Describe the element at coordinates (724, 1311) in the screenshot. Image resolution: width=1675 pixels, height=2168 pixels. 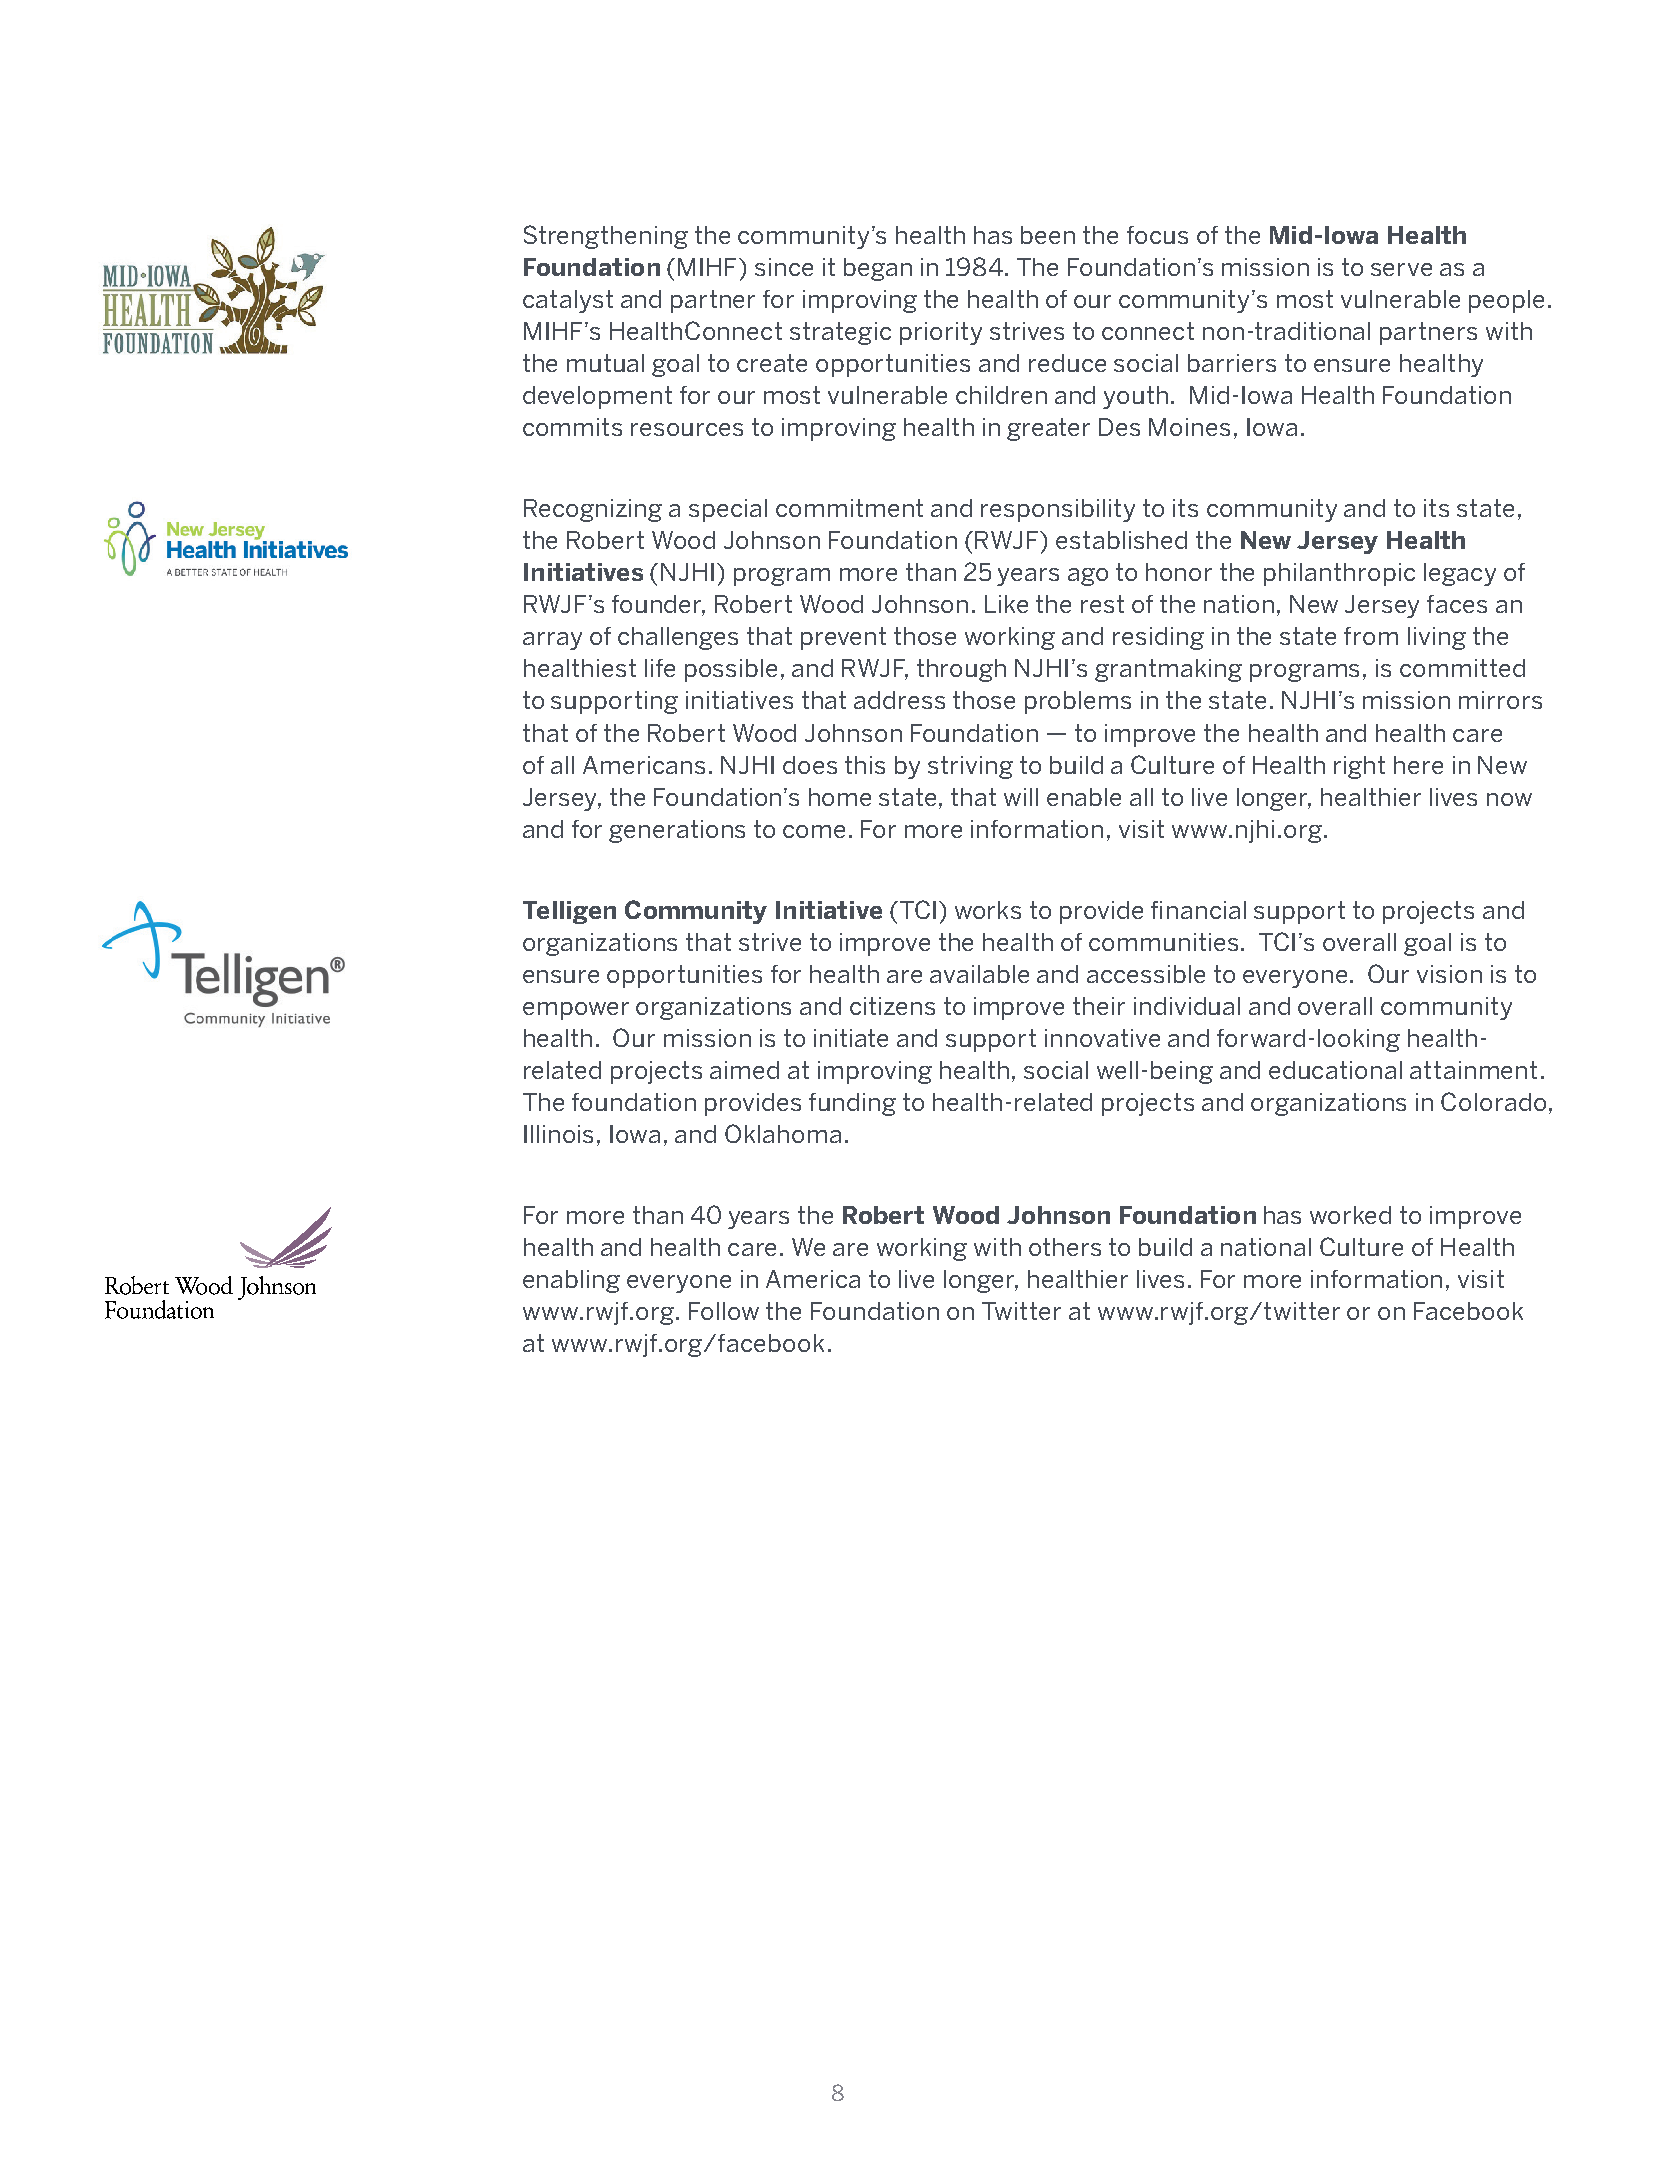
I see `Follow` at that location.
